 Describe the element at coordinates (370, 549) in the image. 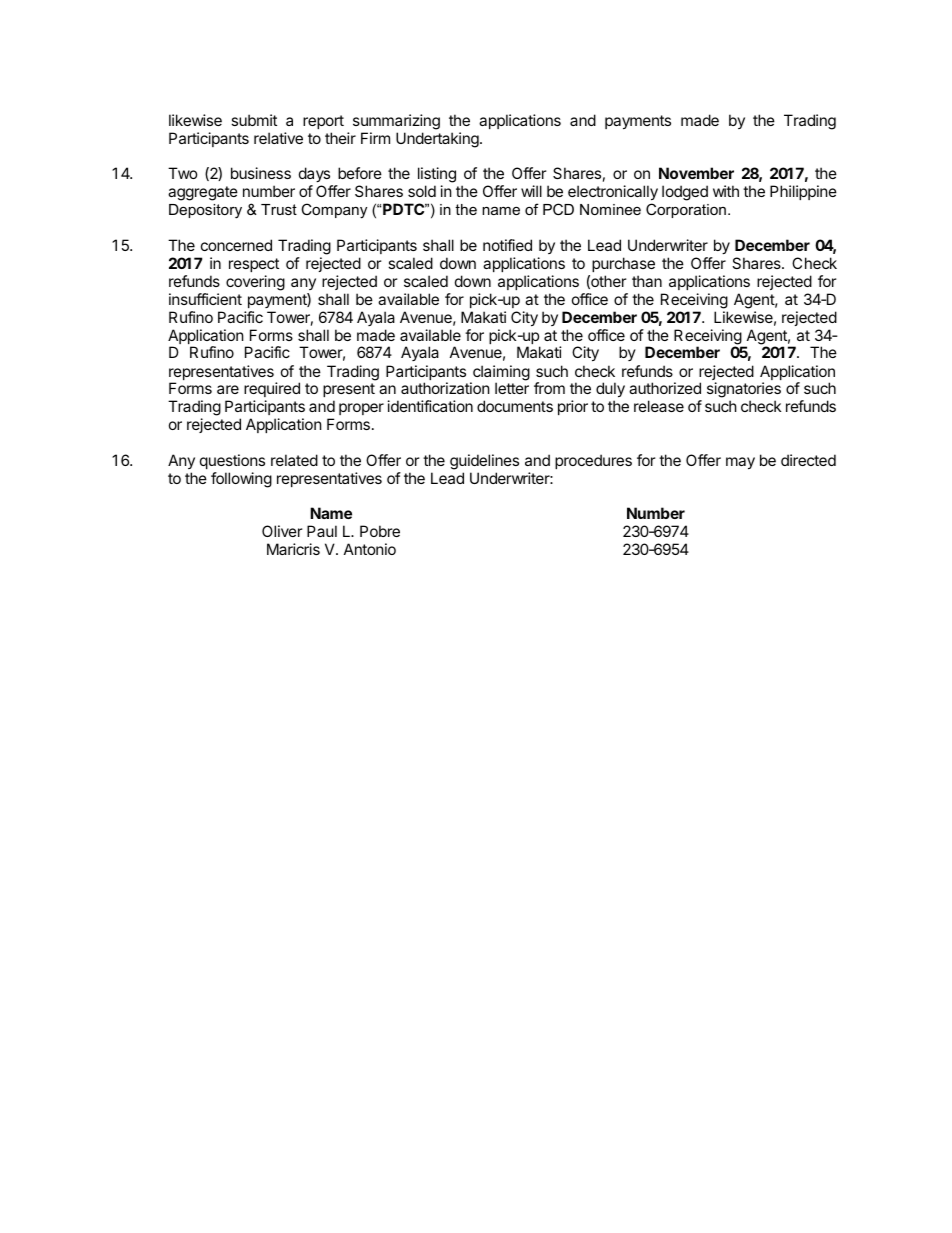

I see `Antonio` at that location.
